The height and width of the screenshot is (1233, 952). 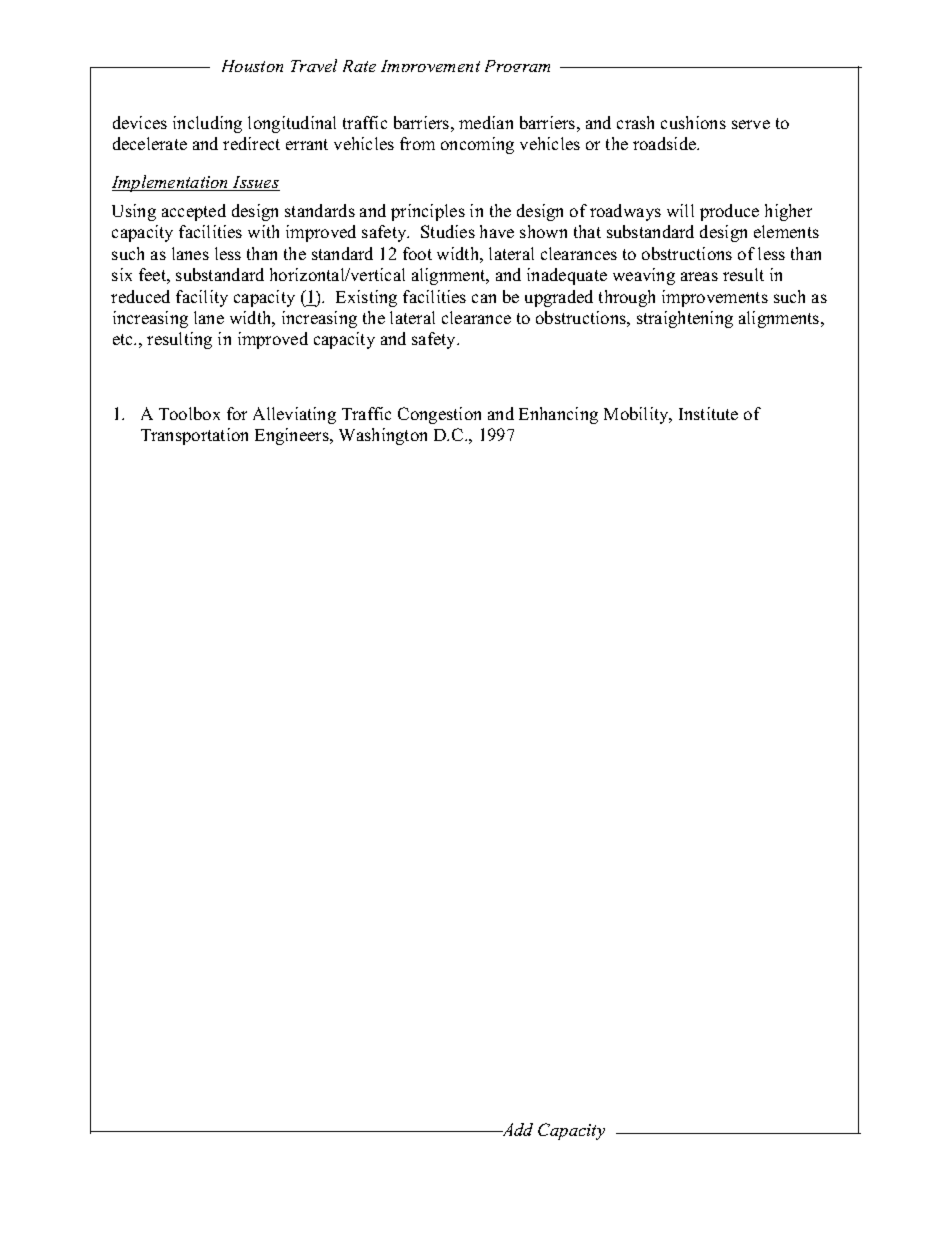 I want to click on Add, so click(x=516, y=1129).
